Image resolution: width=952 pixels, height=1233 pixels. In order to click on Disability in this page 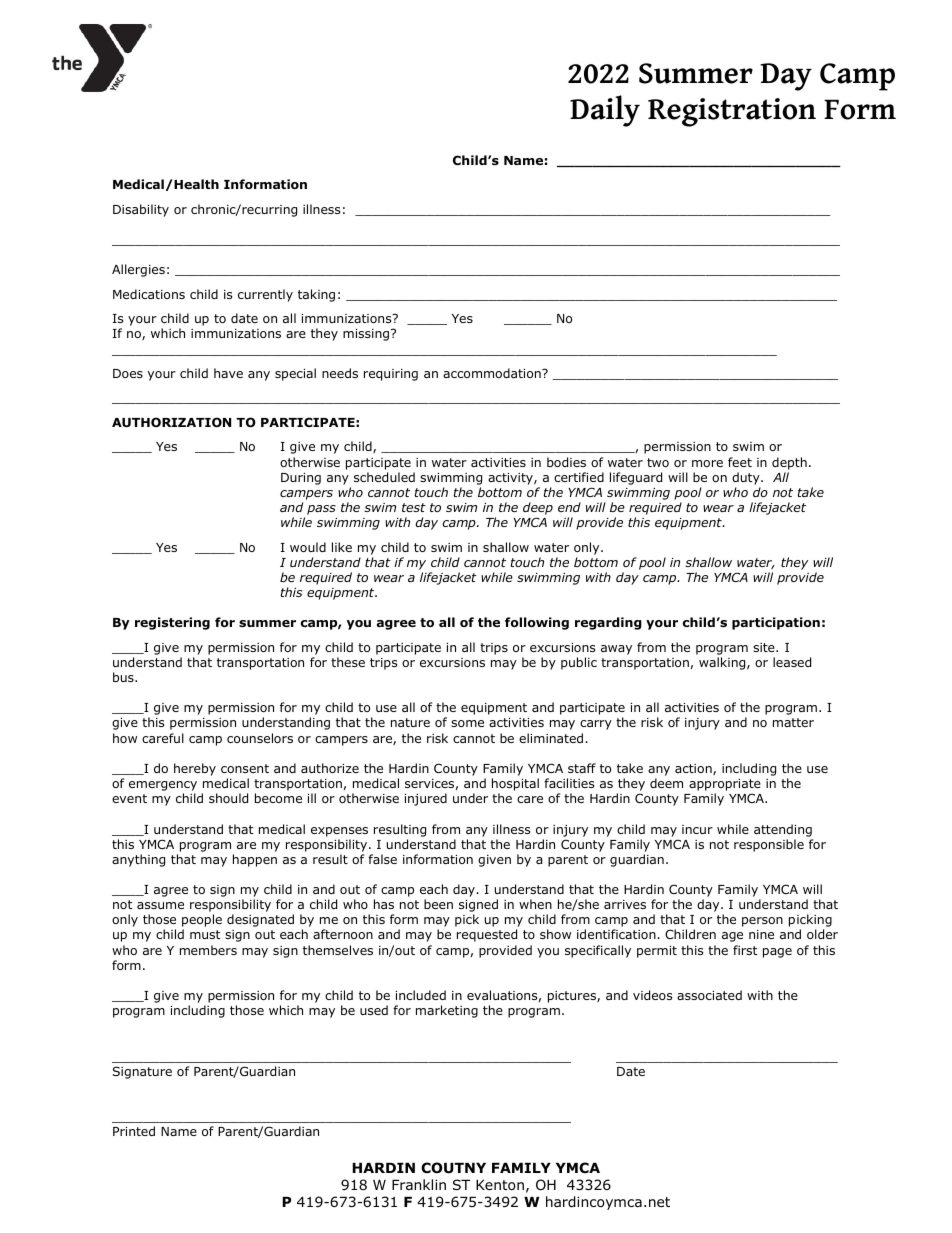, I will do `click(141, 210)`.
